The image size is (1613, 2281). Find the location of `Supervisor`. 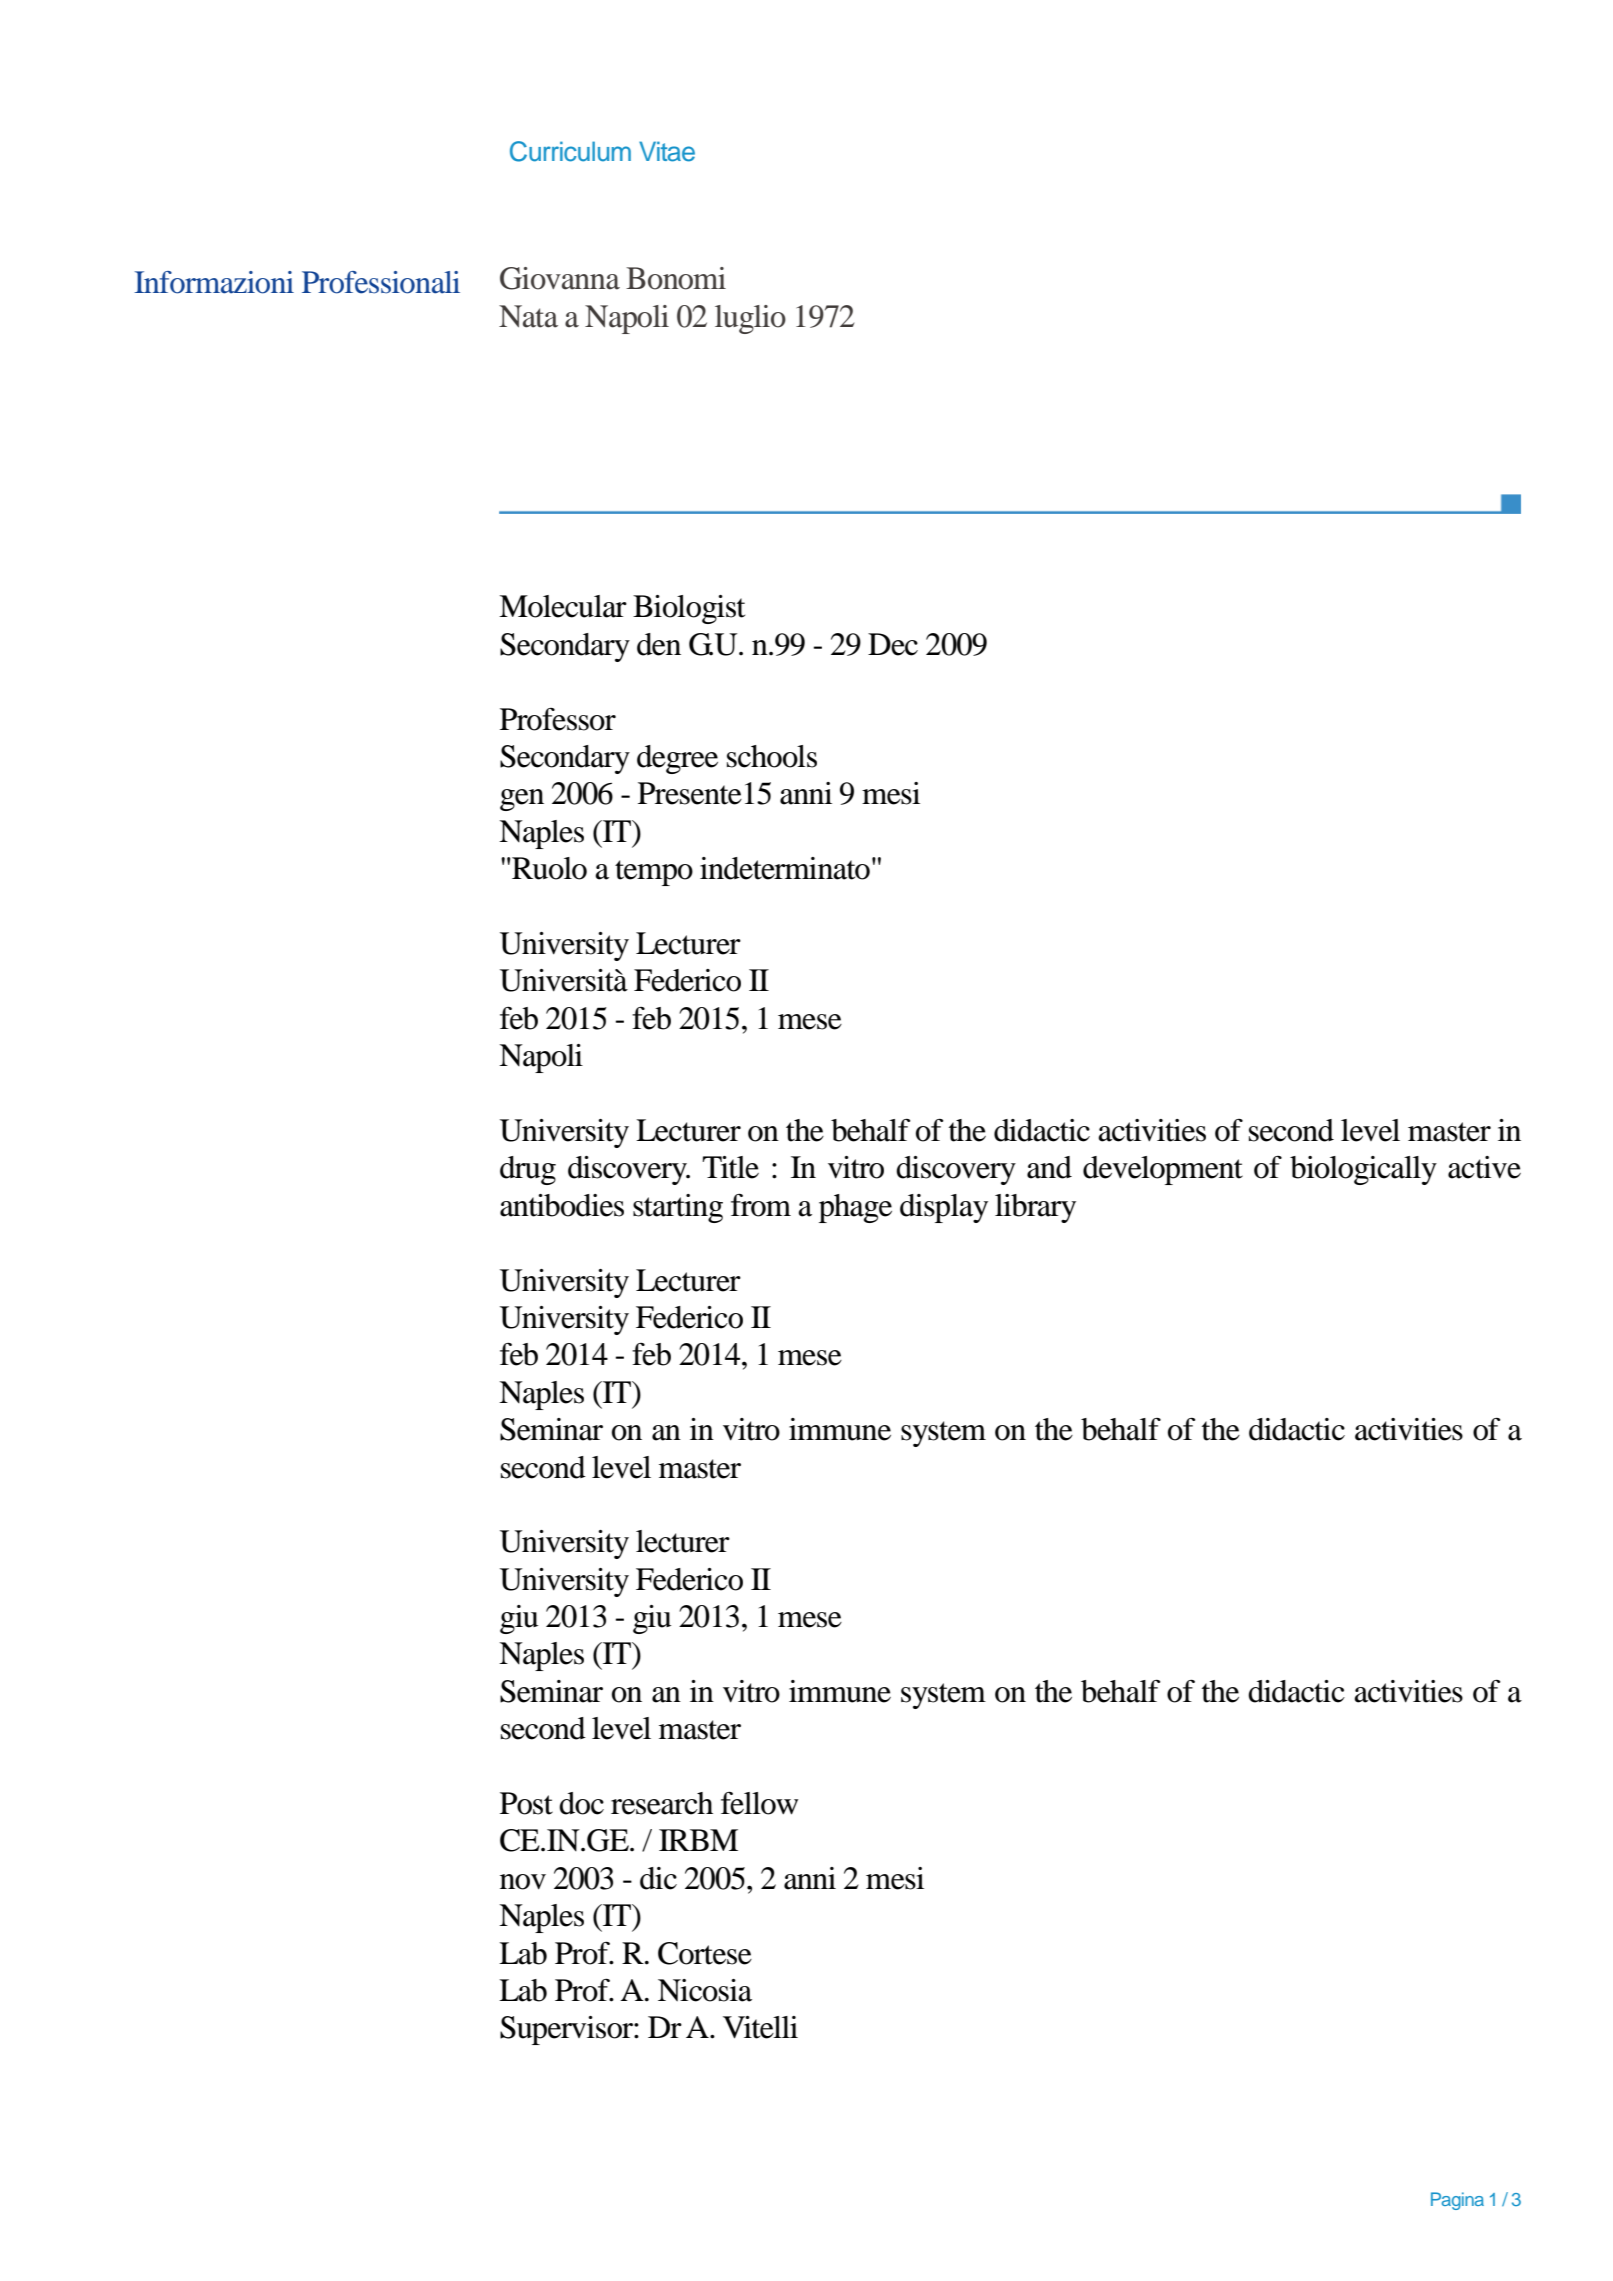

Supervisor is located at coordinates (567, 2030).
